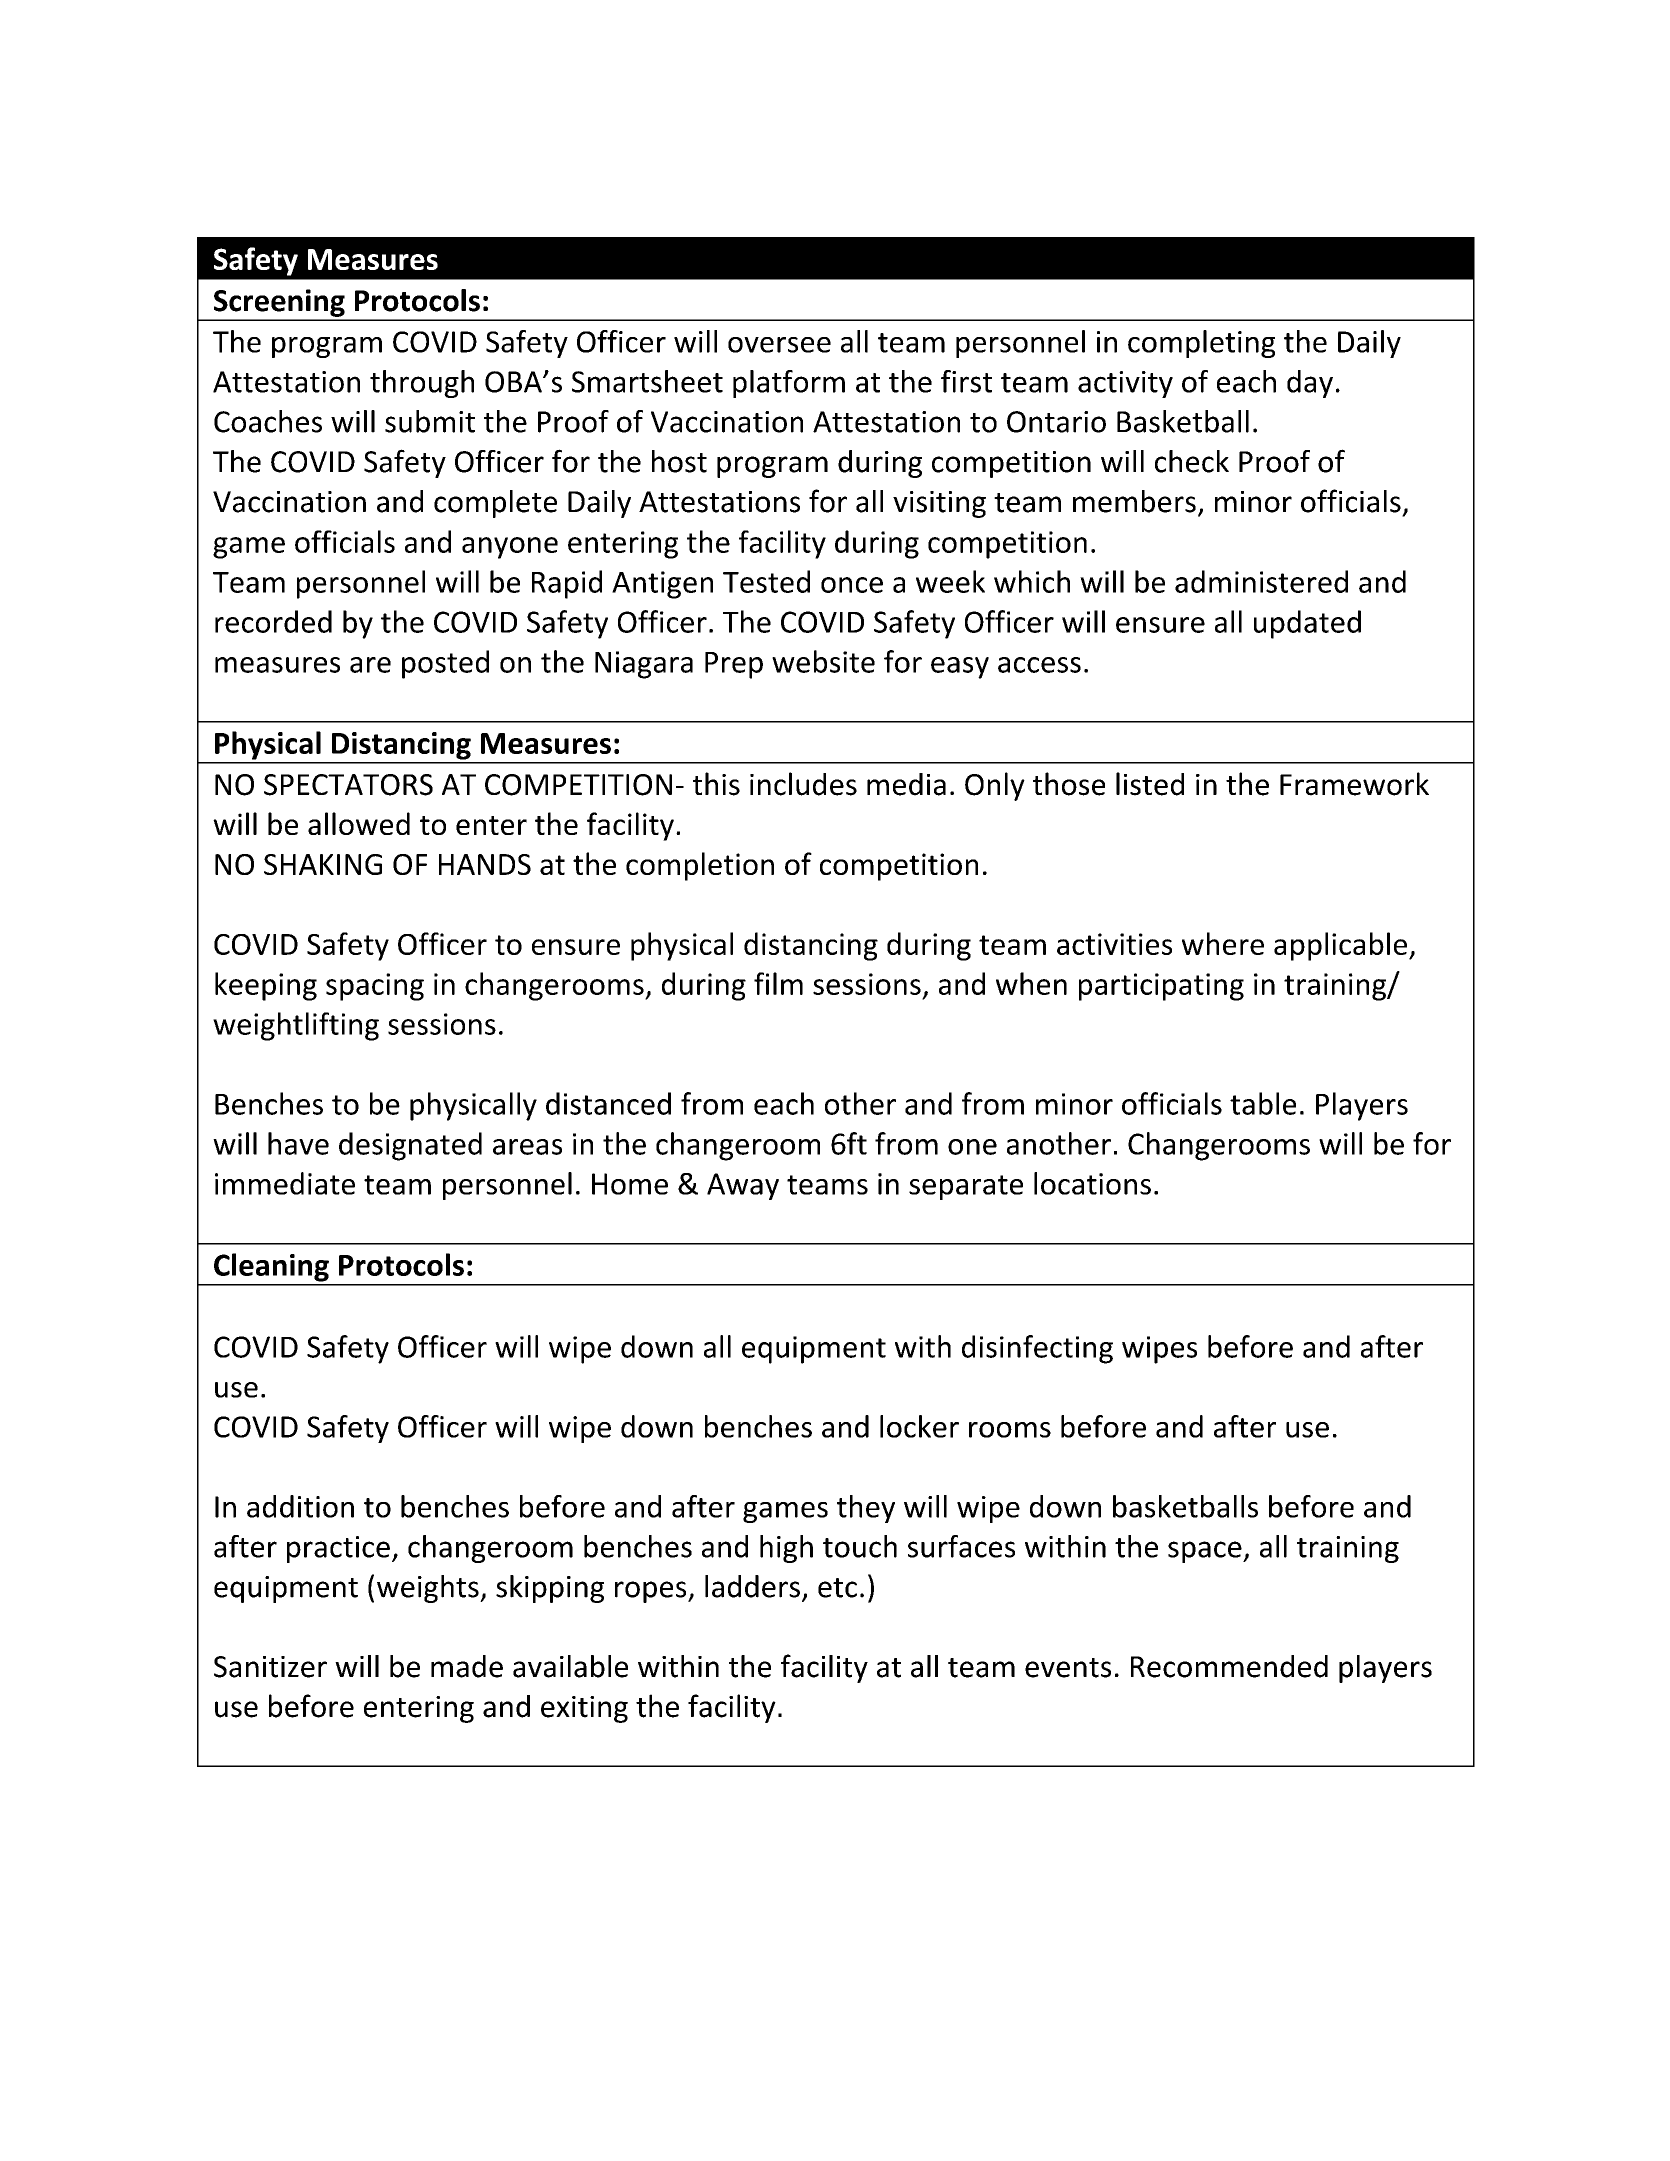  Describe the element at coordinates (467, 1666) in the document. I see `made` at that location.
